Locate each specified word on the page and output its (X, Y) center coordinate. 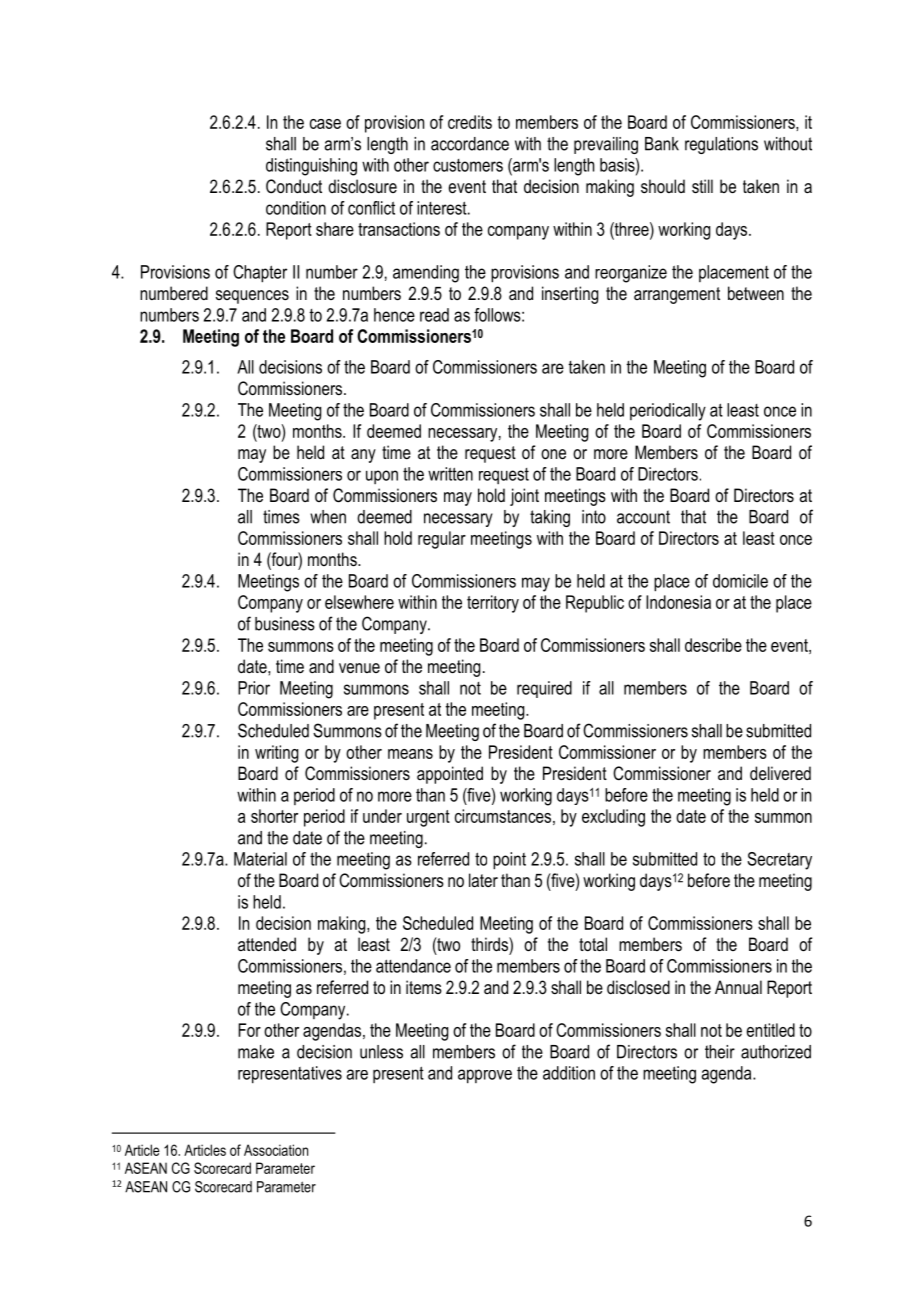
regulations (721, 145)
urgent (428, 818)
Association (276, 1150)
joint (524, 497)
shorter (274, 816)
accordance (470, 144)
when (328, 517)
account (643, 517)
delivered (780, 773)
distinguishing (311, 167)
